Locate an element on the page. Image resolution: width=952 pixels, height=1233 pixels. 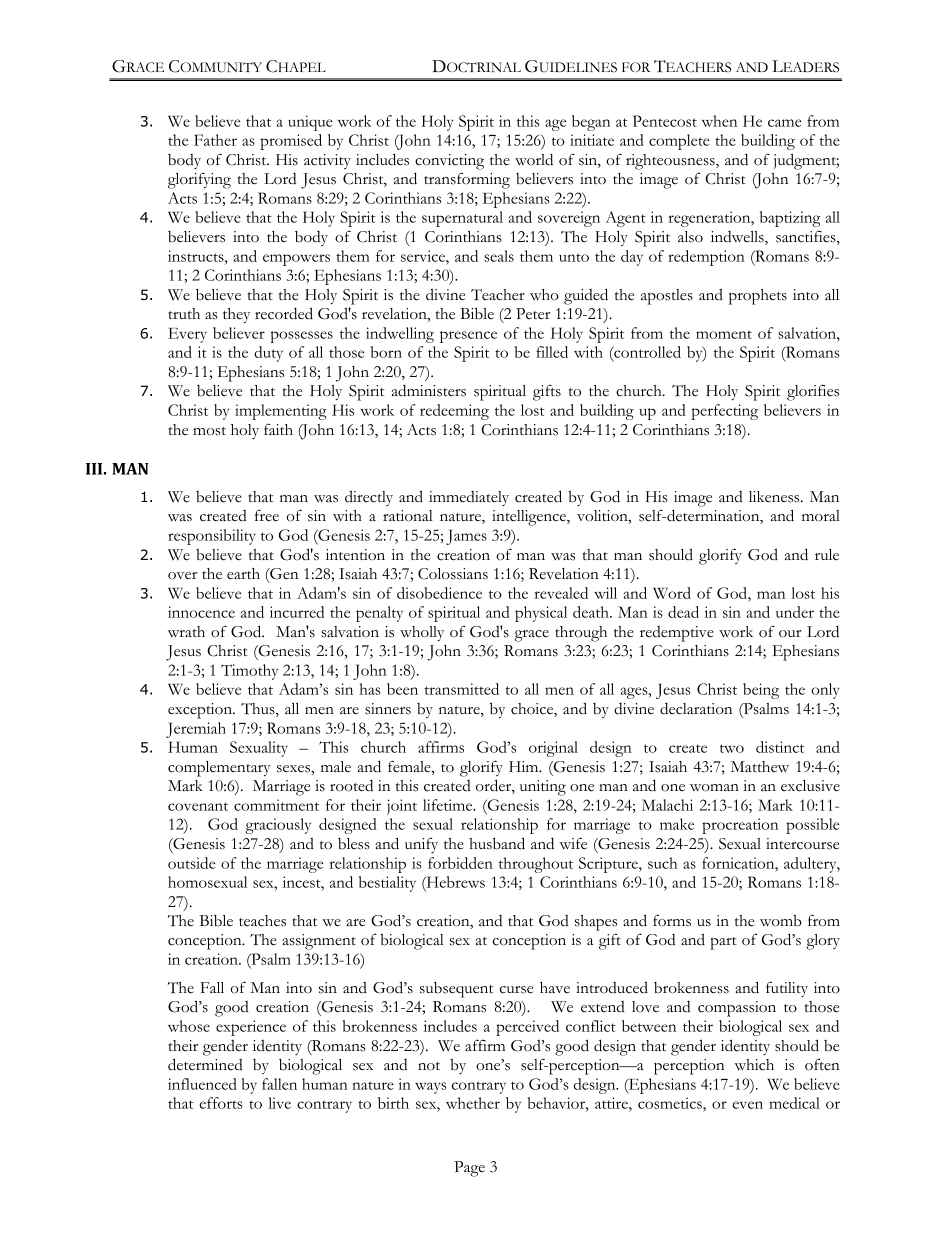
live is located at coordinates (279, 1103).
